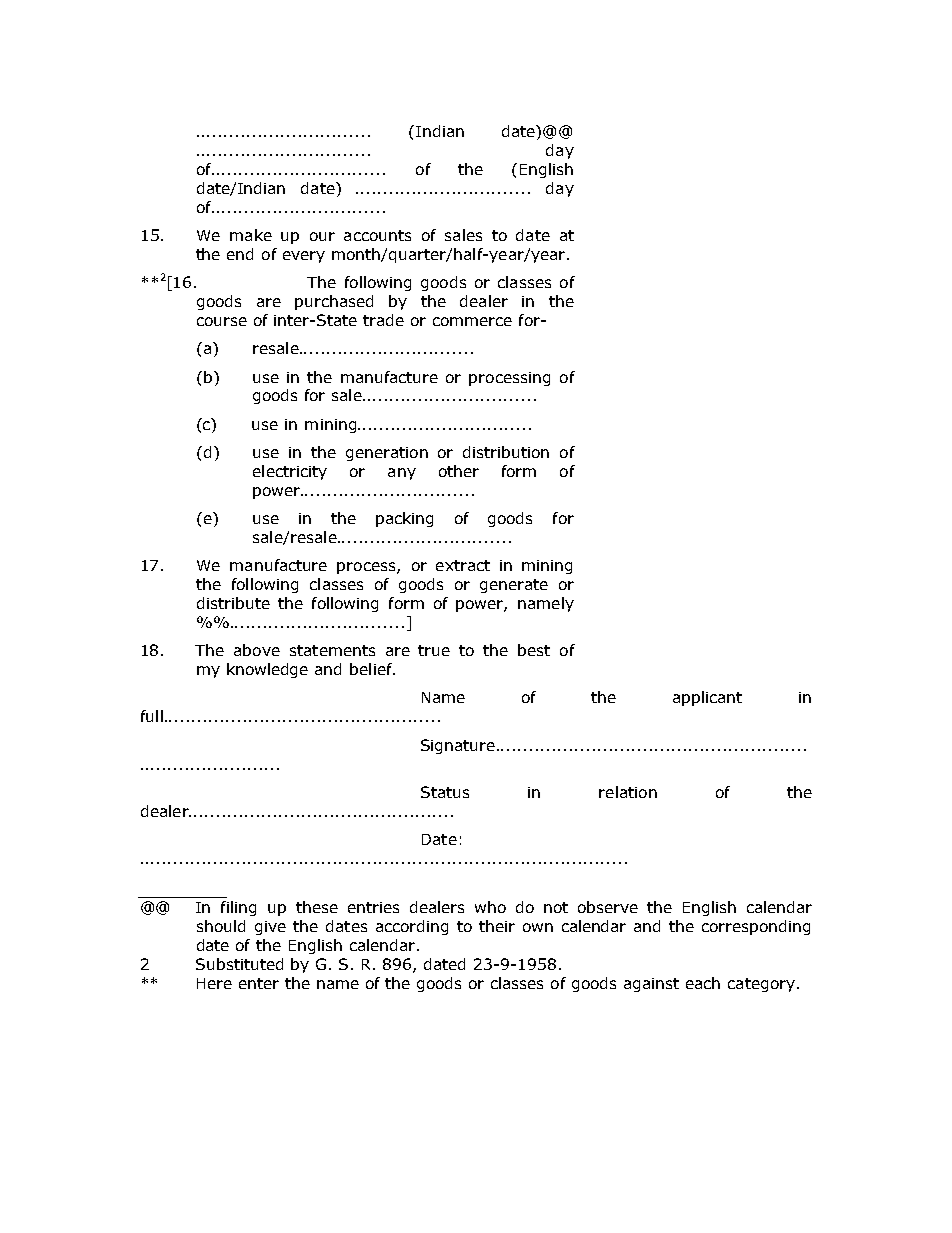  Describe the element at coordinates (472, 321) in the page. I see `commerce` at that location.
